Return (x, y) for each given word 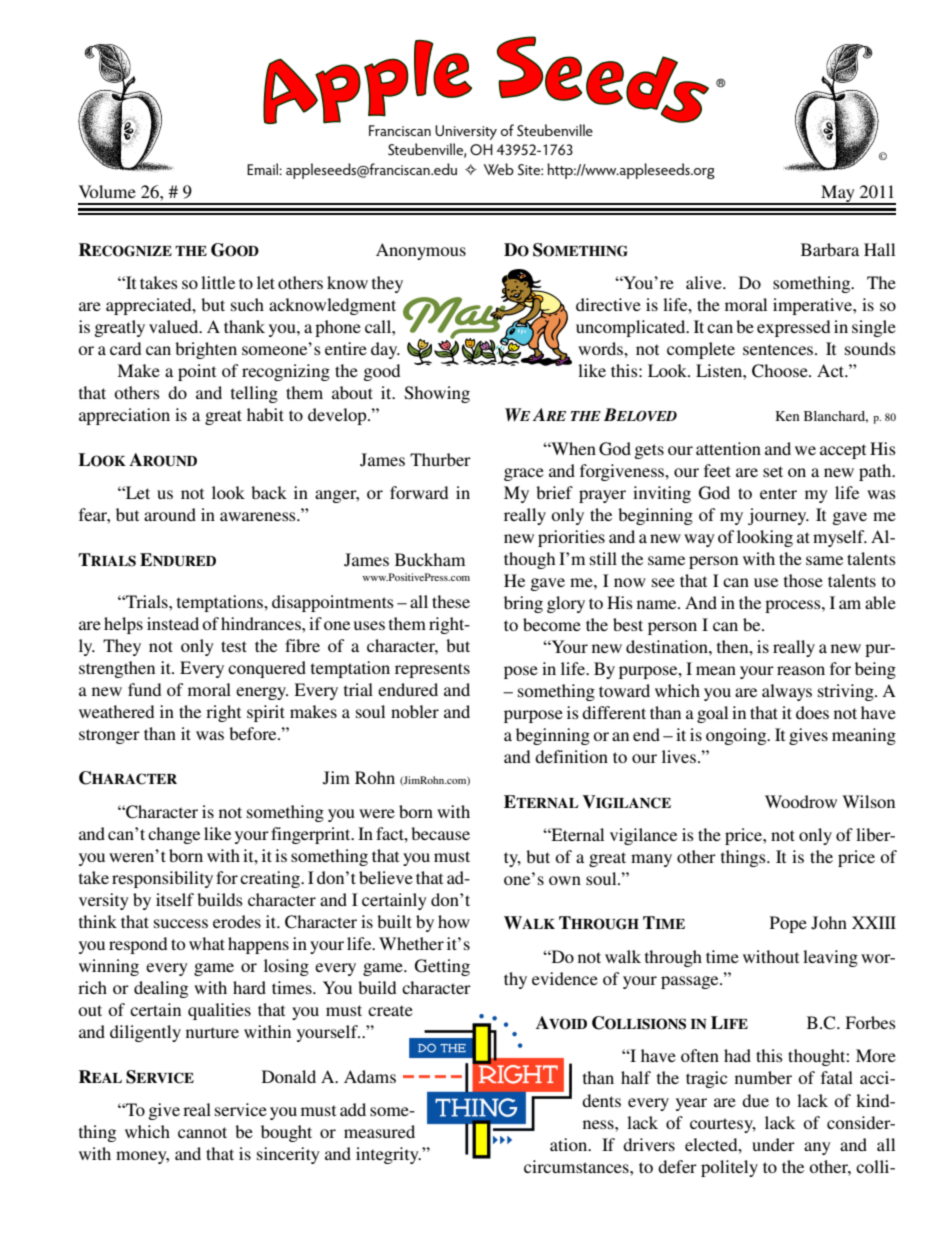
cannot (202, 1132)
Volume (107, 191)
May (838, 194)
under (773, 1144)
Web (499, 169)
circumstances (577, 1166)
